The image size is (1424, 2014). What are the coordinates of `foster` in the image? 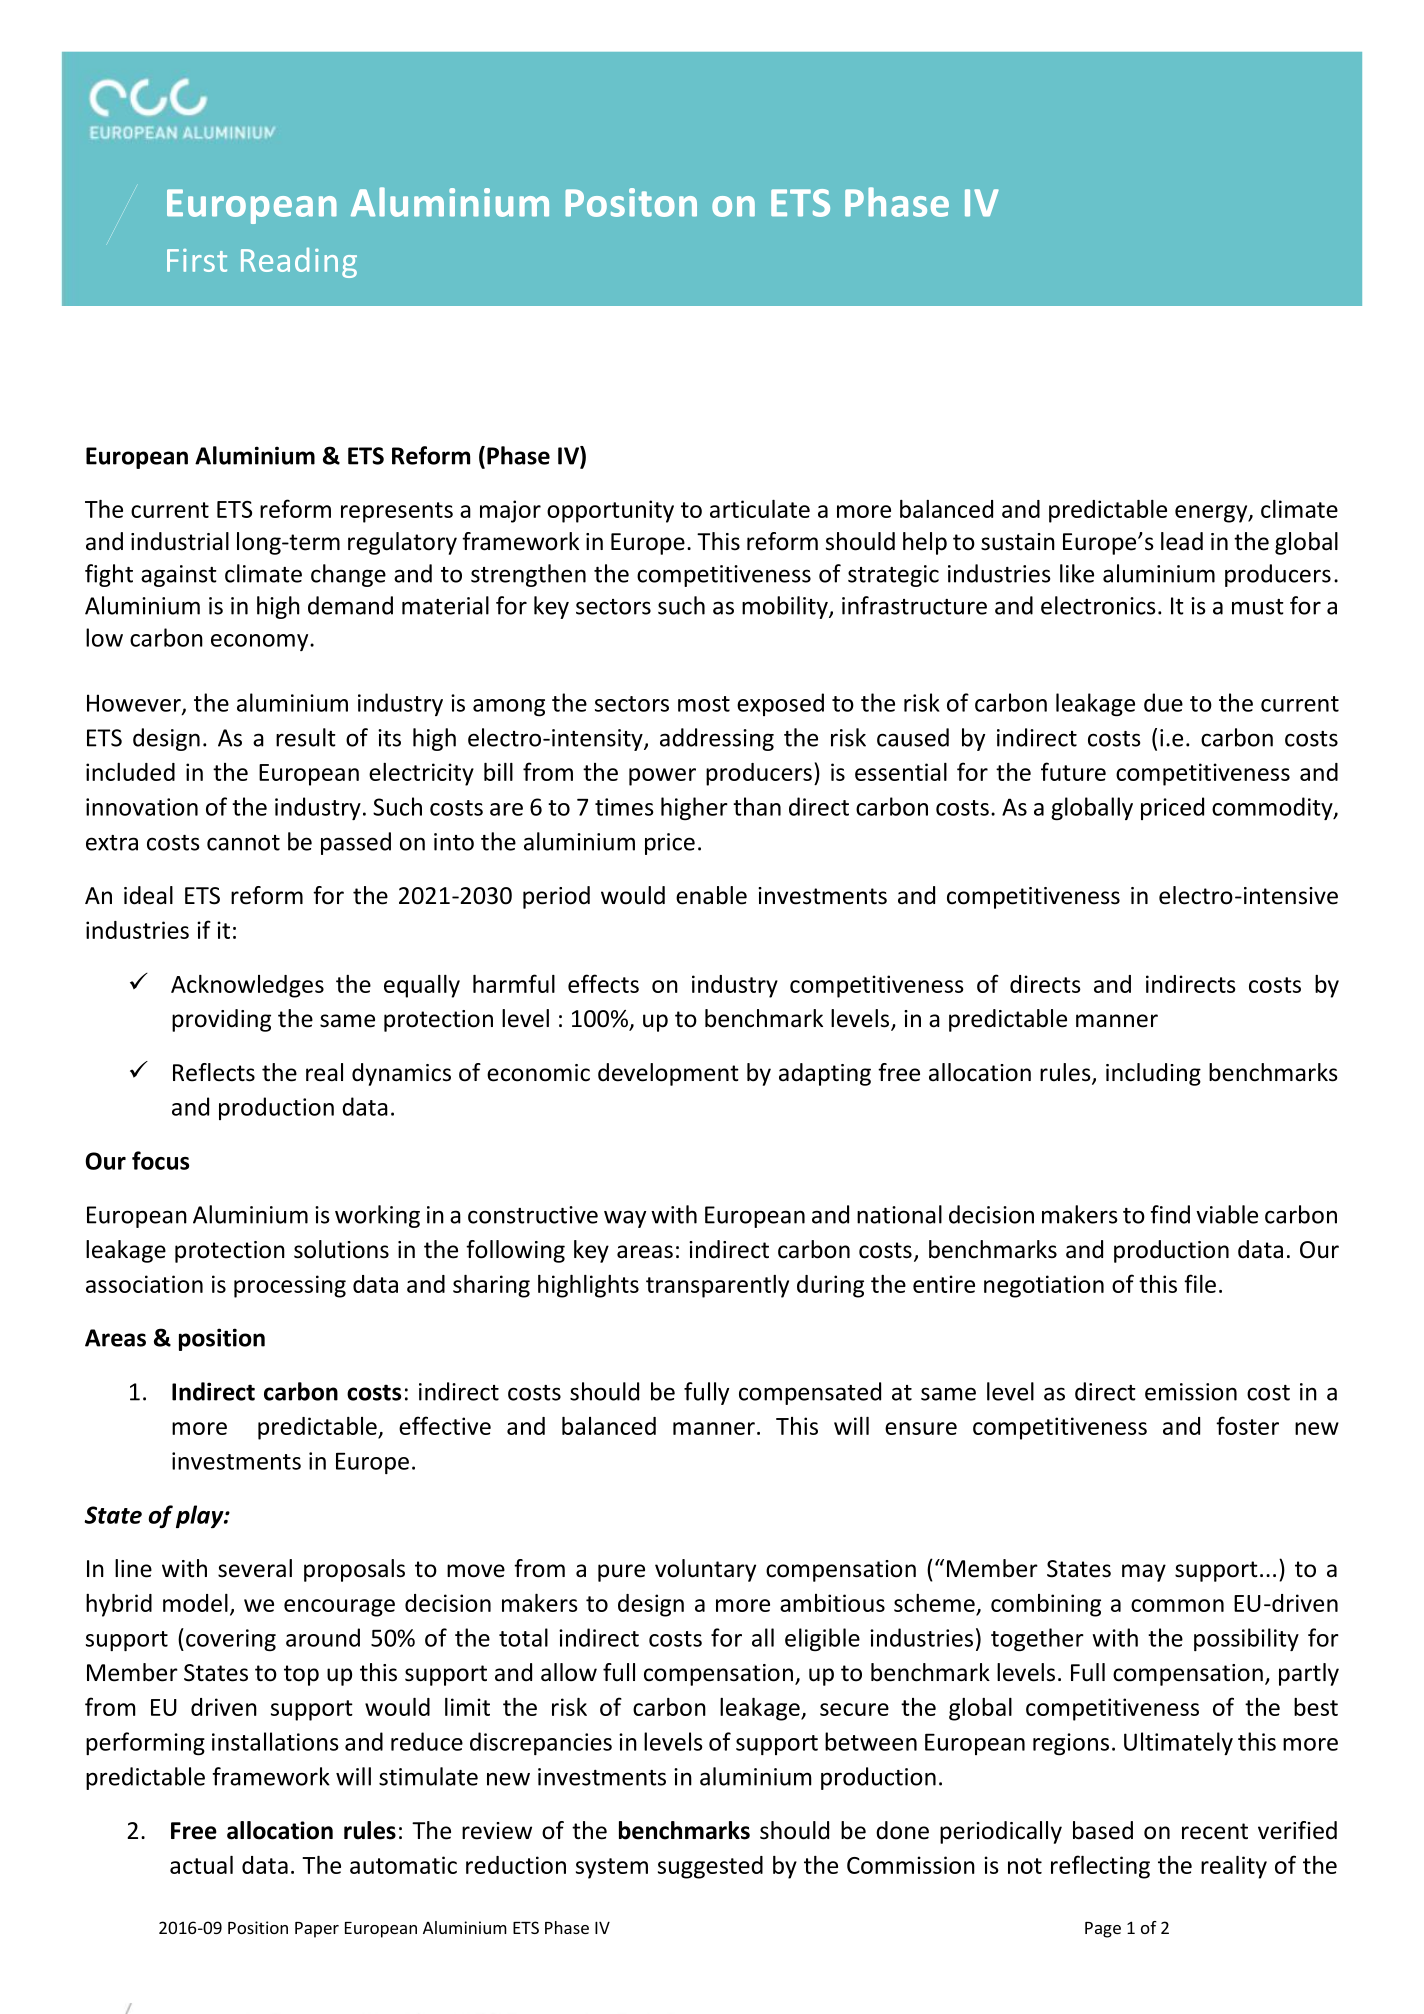 It's located at (1247, 1425).
